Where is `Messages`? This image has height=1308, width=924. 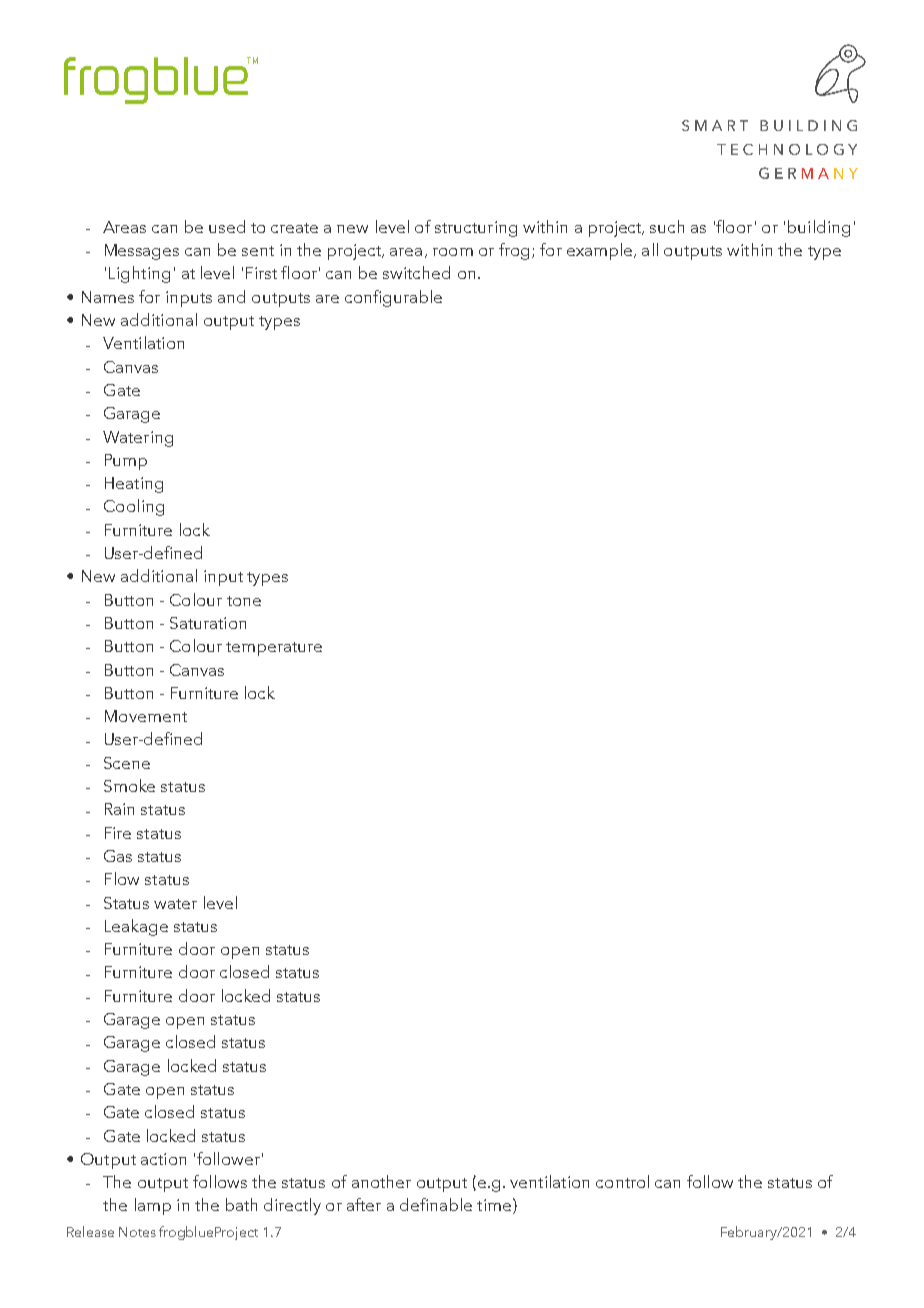
Messages is located at coordinates (142, 252).
